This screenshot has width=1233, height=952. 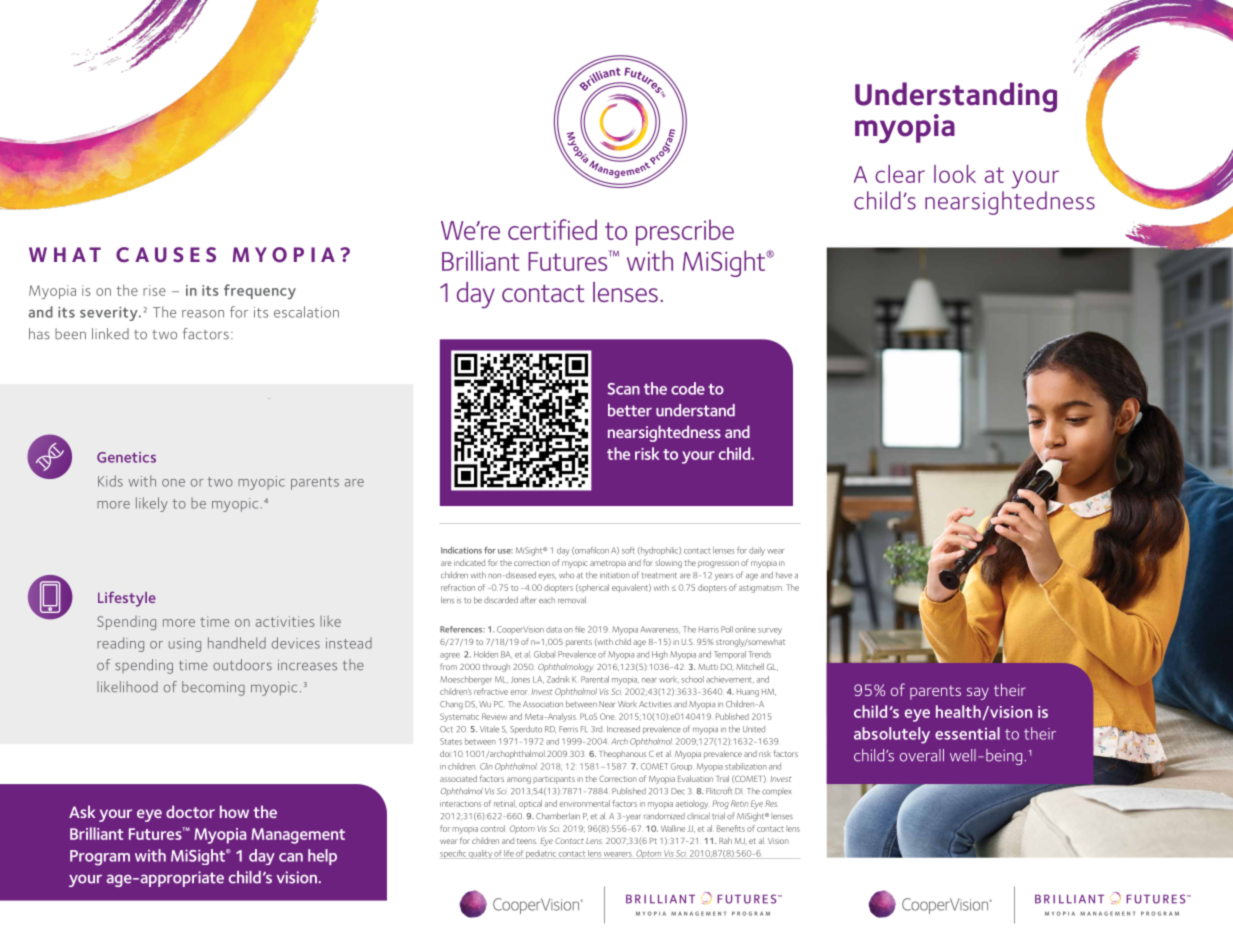 I want to click on doctor, so click(x=190, y=811).
